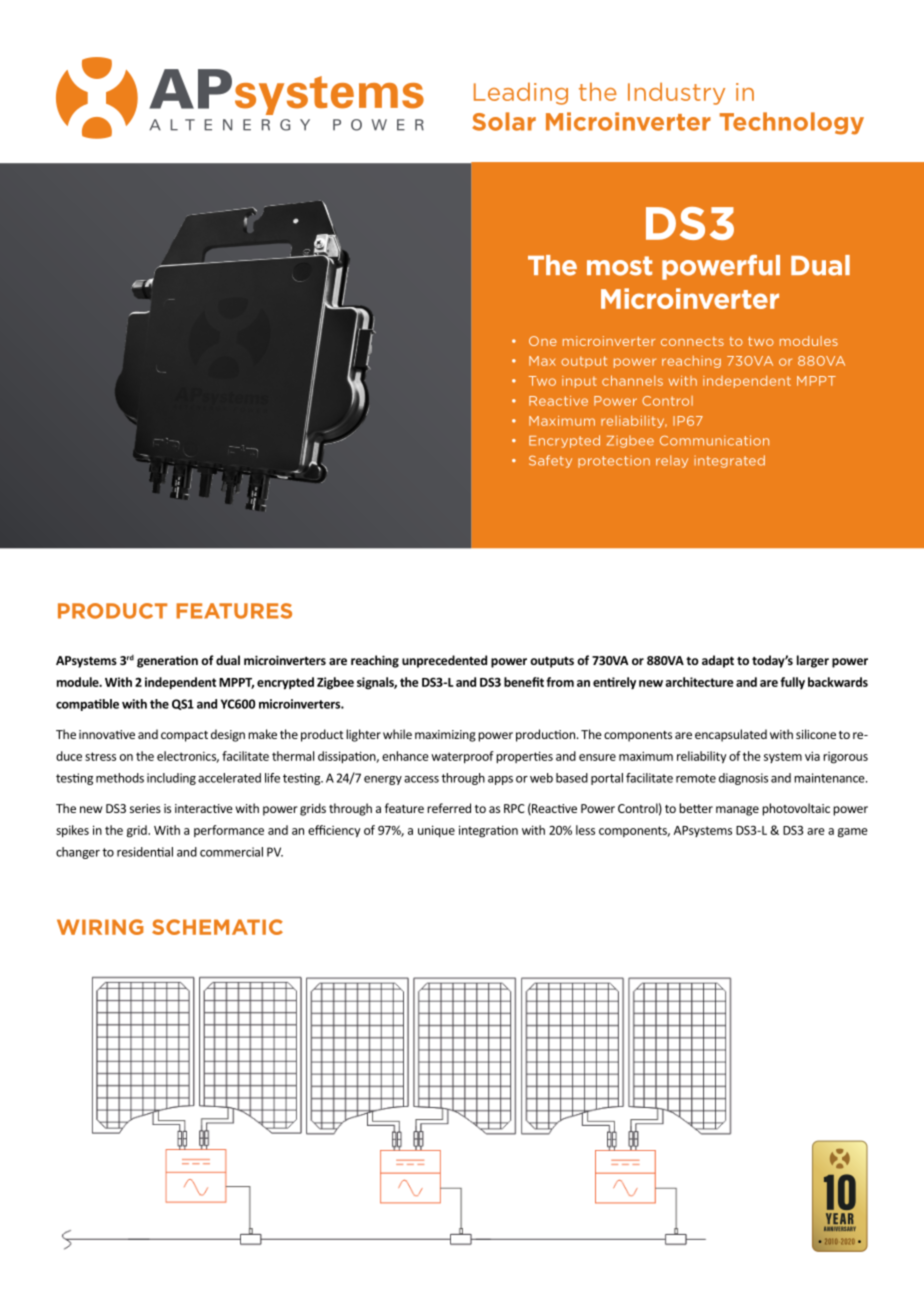 This screenshot has width=924, height=1308. Describe the element at coordinates (488, 831) in the screenshot. I see `integration` at that location.
